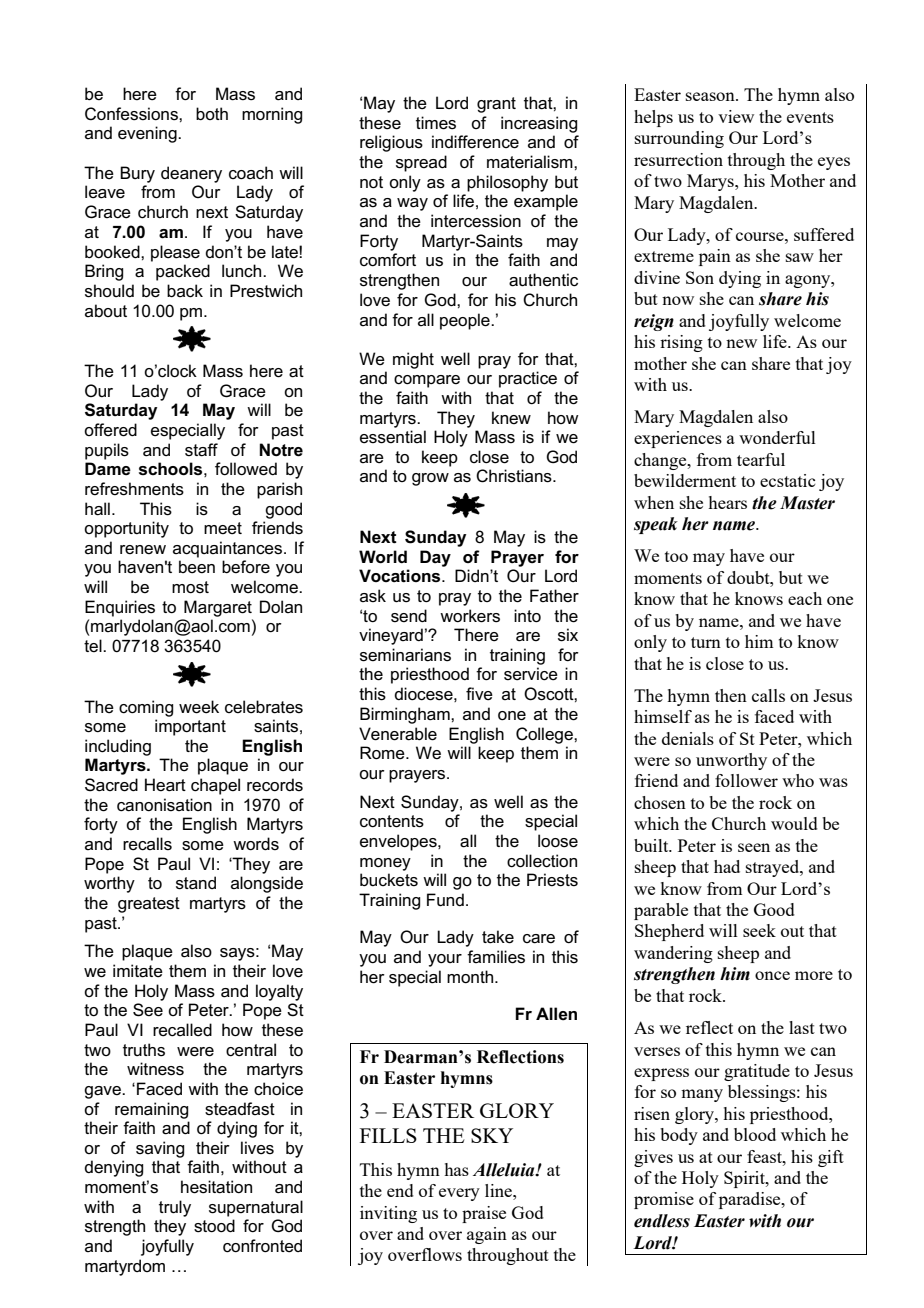  I want to click on Fund, so click(445, 900).
